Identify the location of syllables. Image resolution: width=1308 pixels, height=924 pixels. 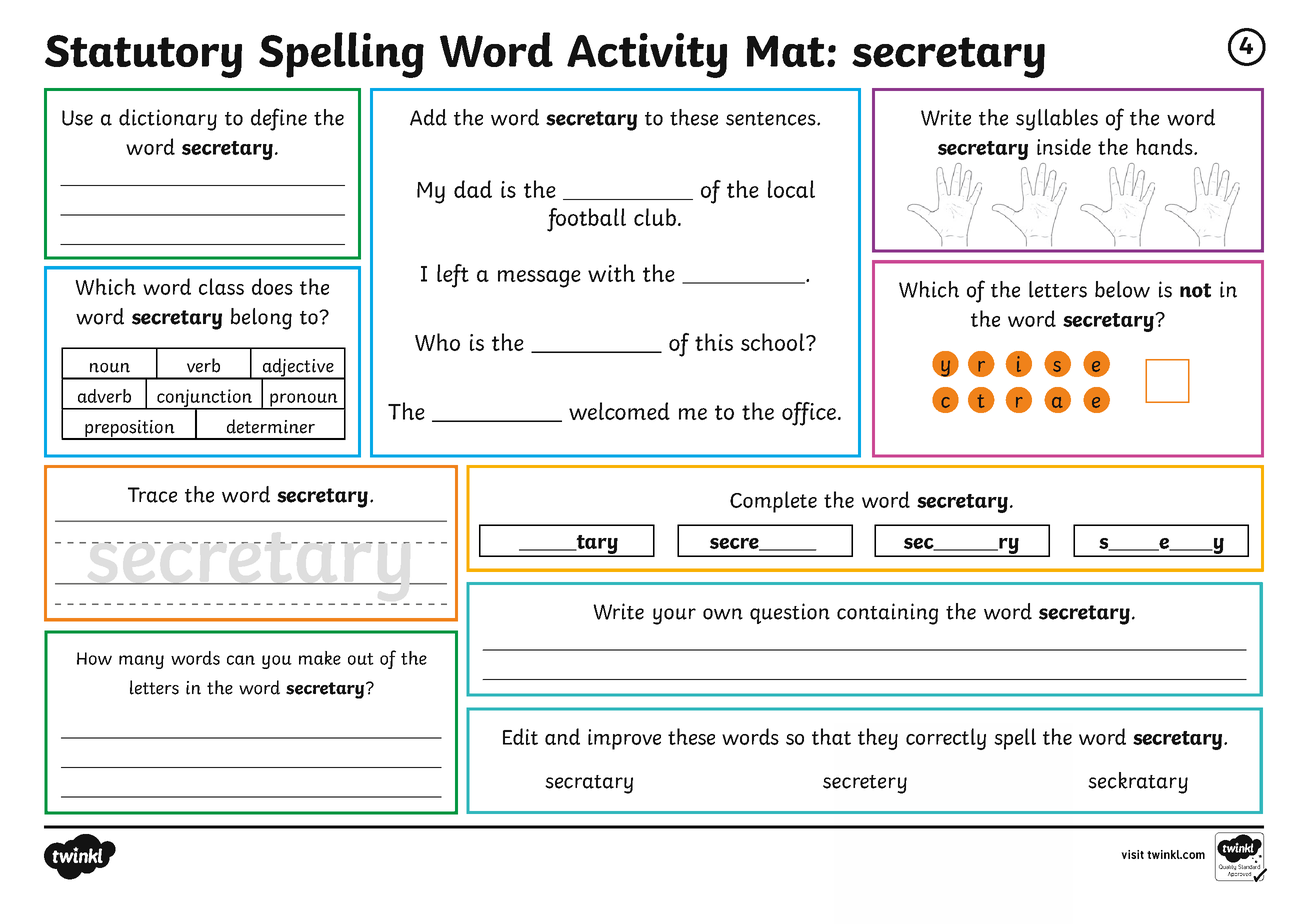
(1057, 120).
